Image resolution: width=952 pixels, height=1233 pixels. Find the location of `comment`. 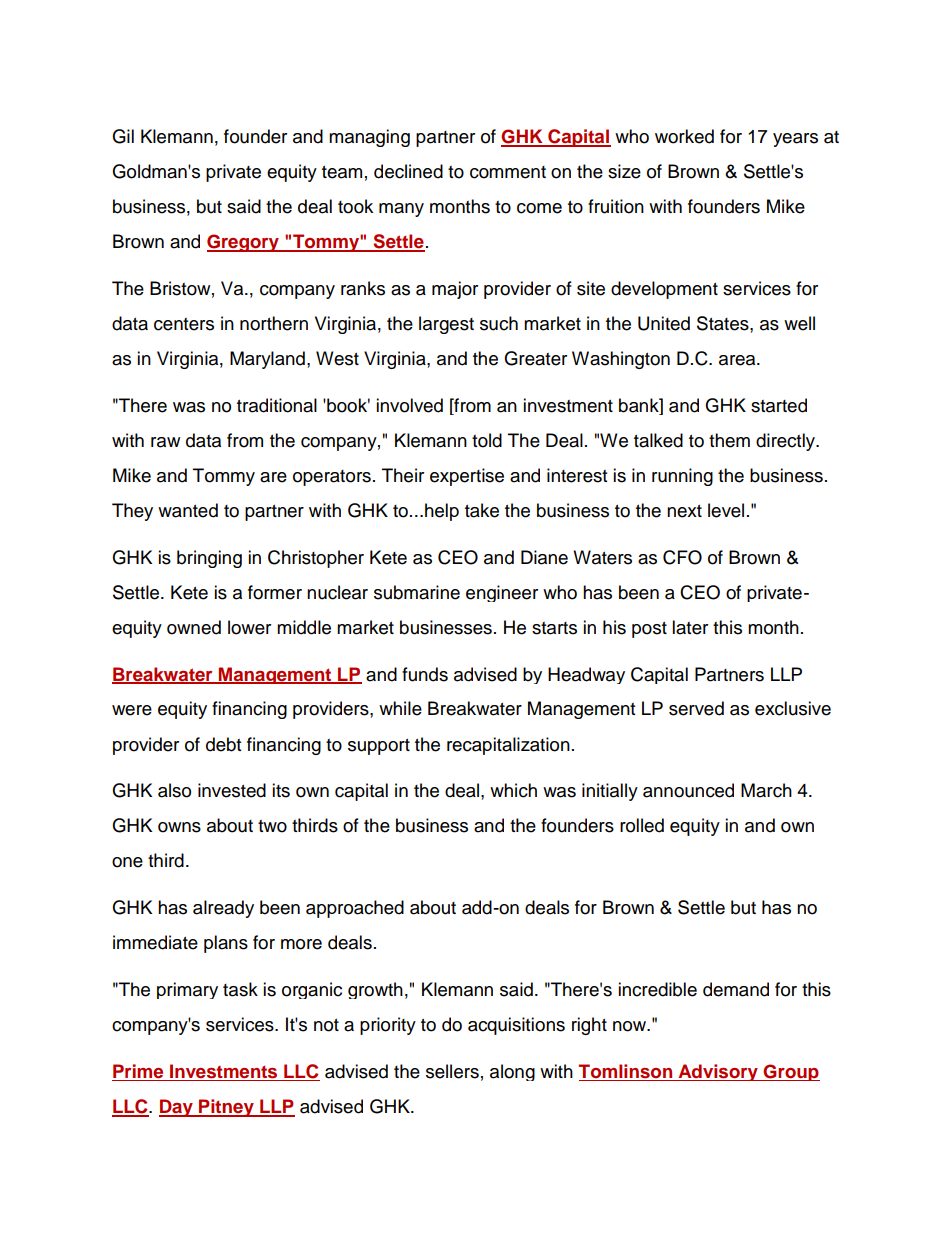

comment is located at coordinates (508, 172).
